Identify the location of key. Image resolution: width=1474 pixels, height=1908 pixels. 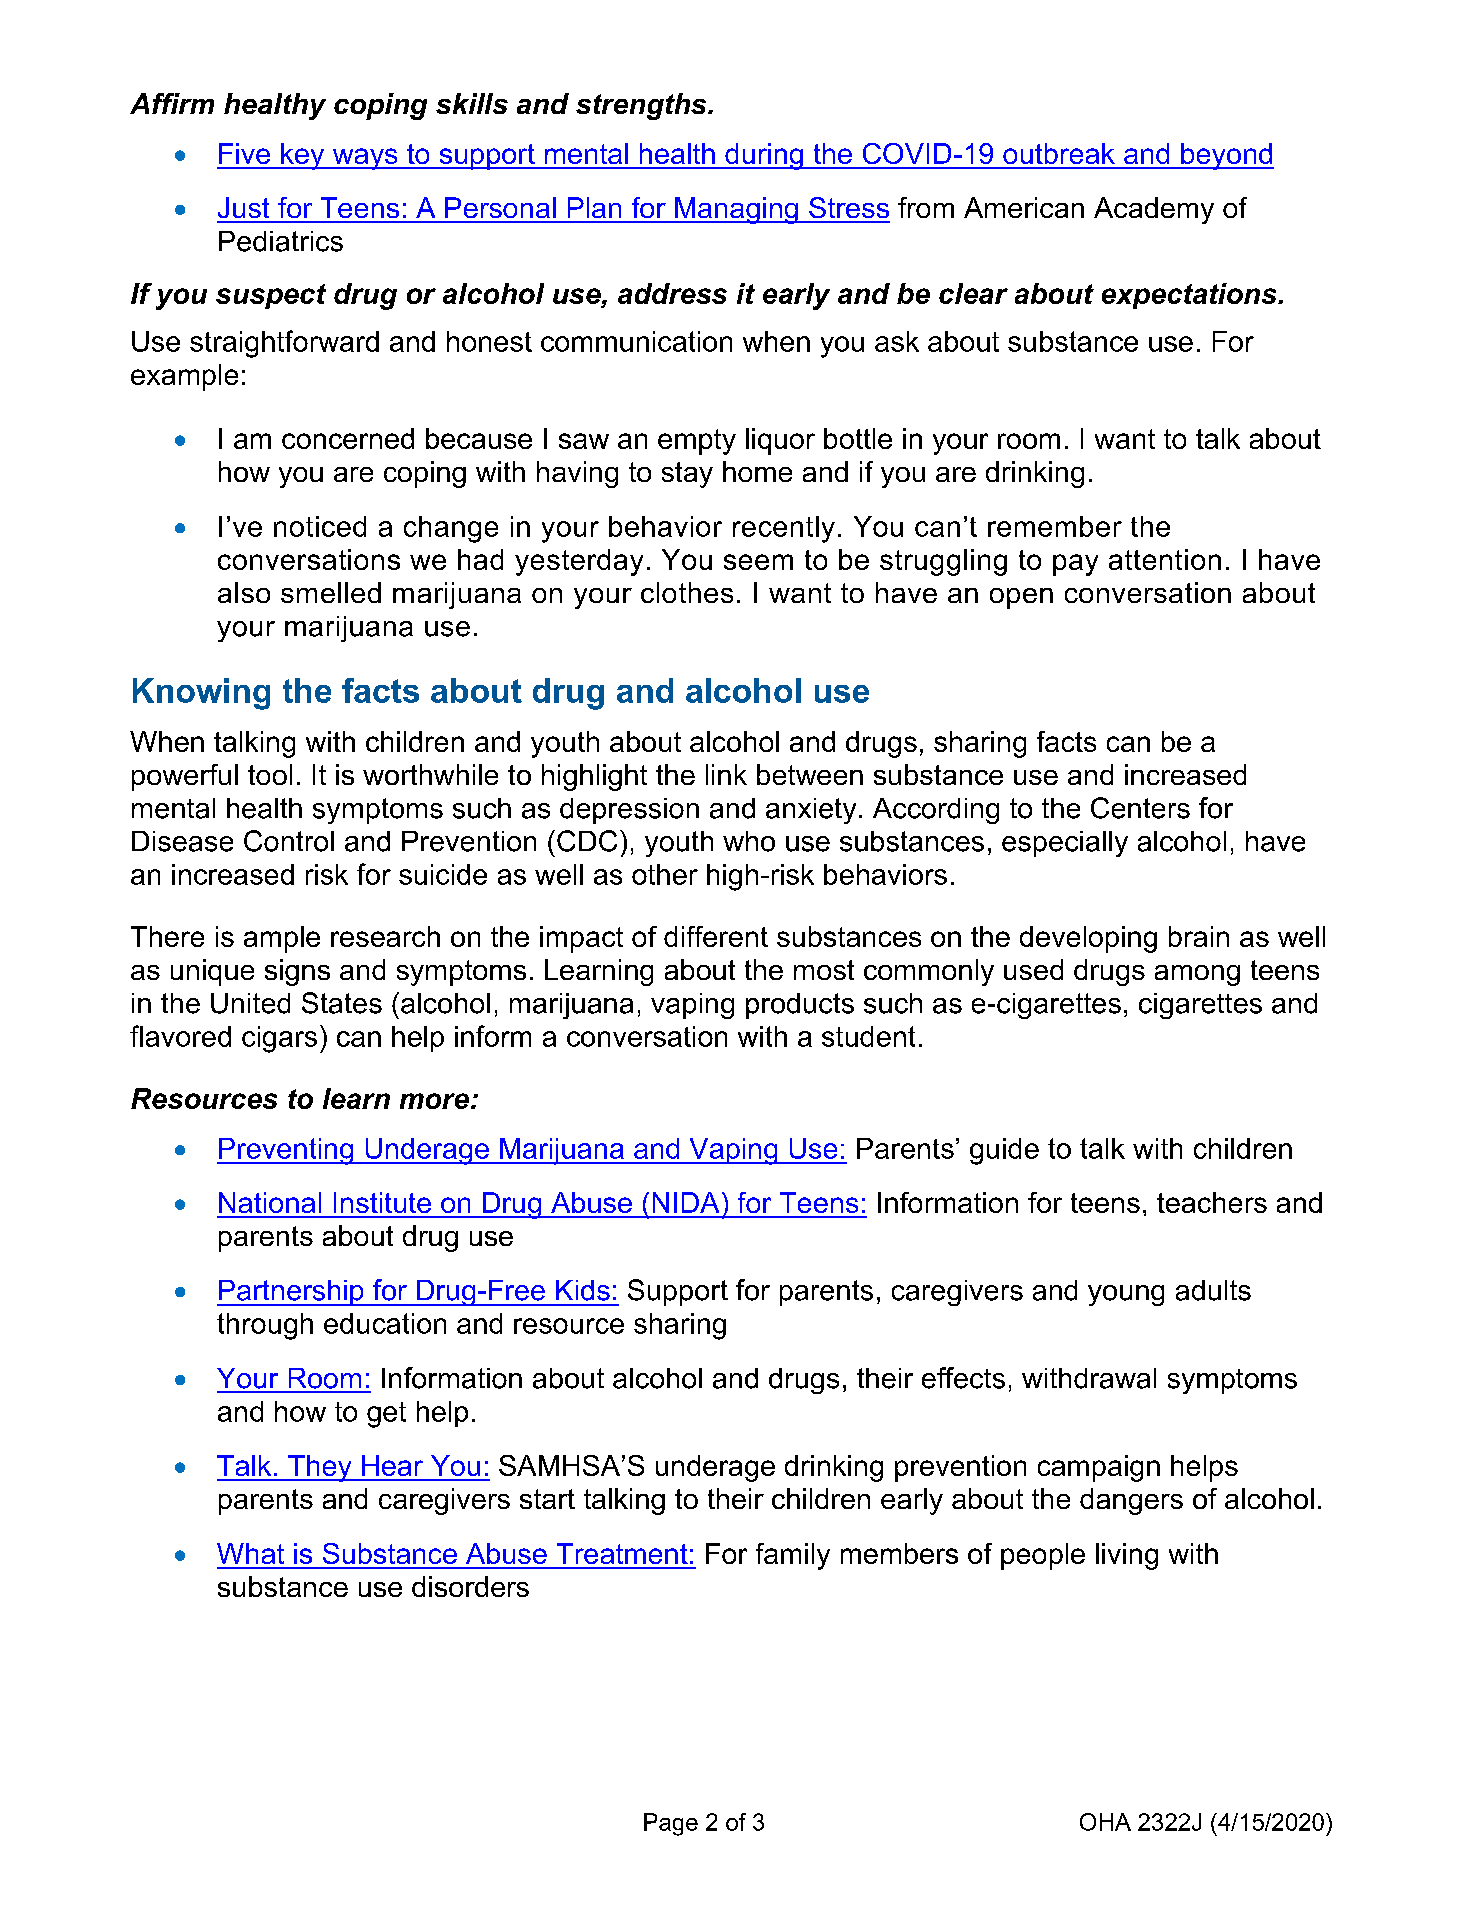
(303, 156).
